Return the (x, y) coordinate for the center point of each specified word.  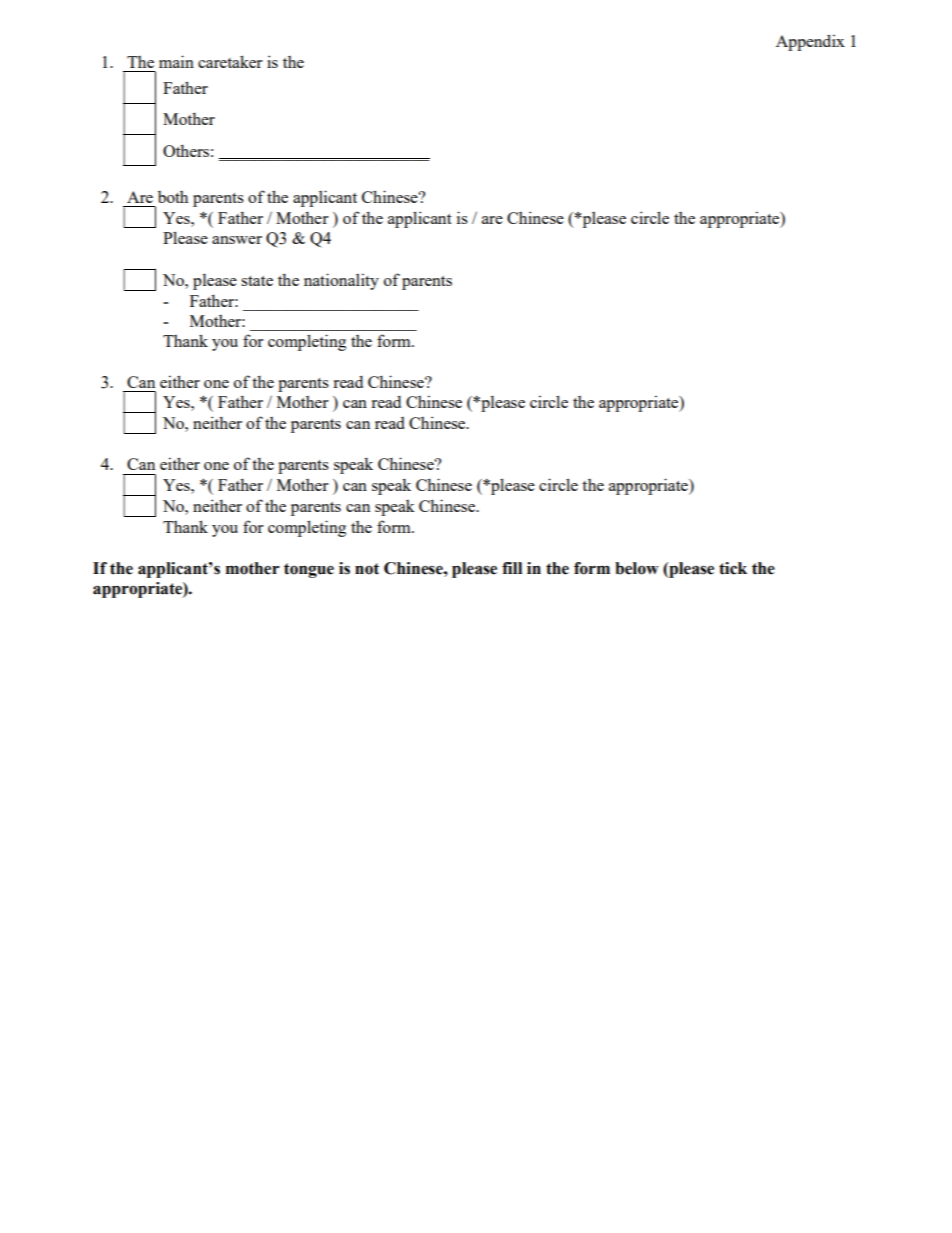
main (176, 61)
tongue (309, 570)
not (367, 569)
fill (512, 568)
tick (733, 568)
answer (237, 240)
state (257, 281)
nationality (341, 281)
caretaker (230, 61)
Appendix (810, 42)
